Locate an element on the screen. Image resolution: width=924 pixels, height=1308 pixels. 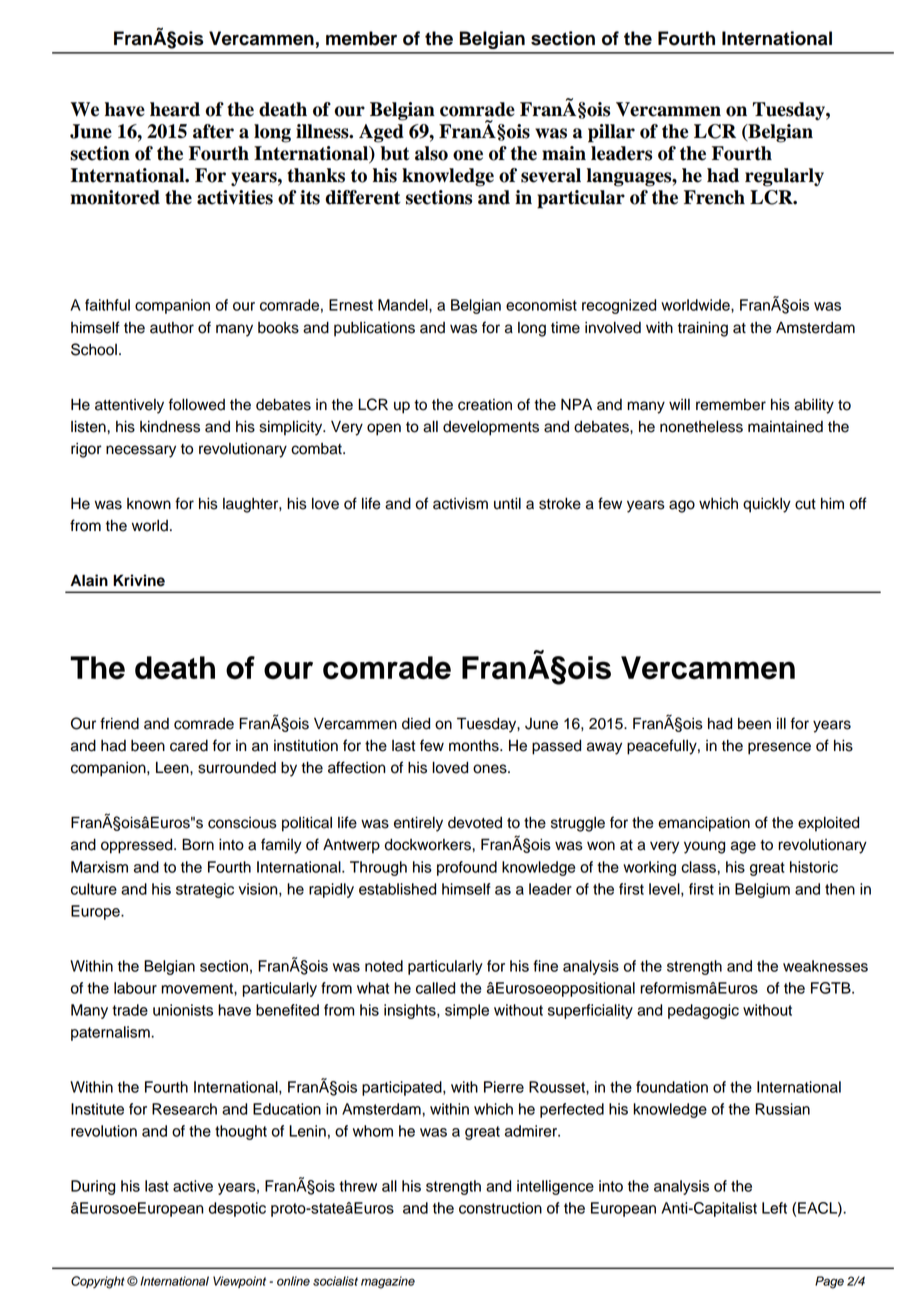
also is located at coordinates (431, 153).
